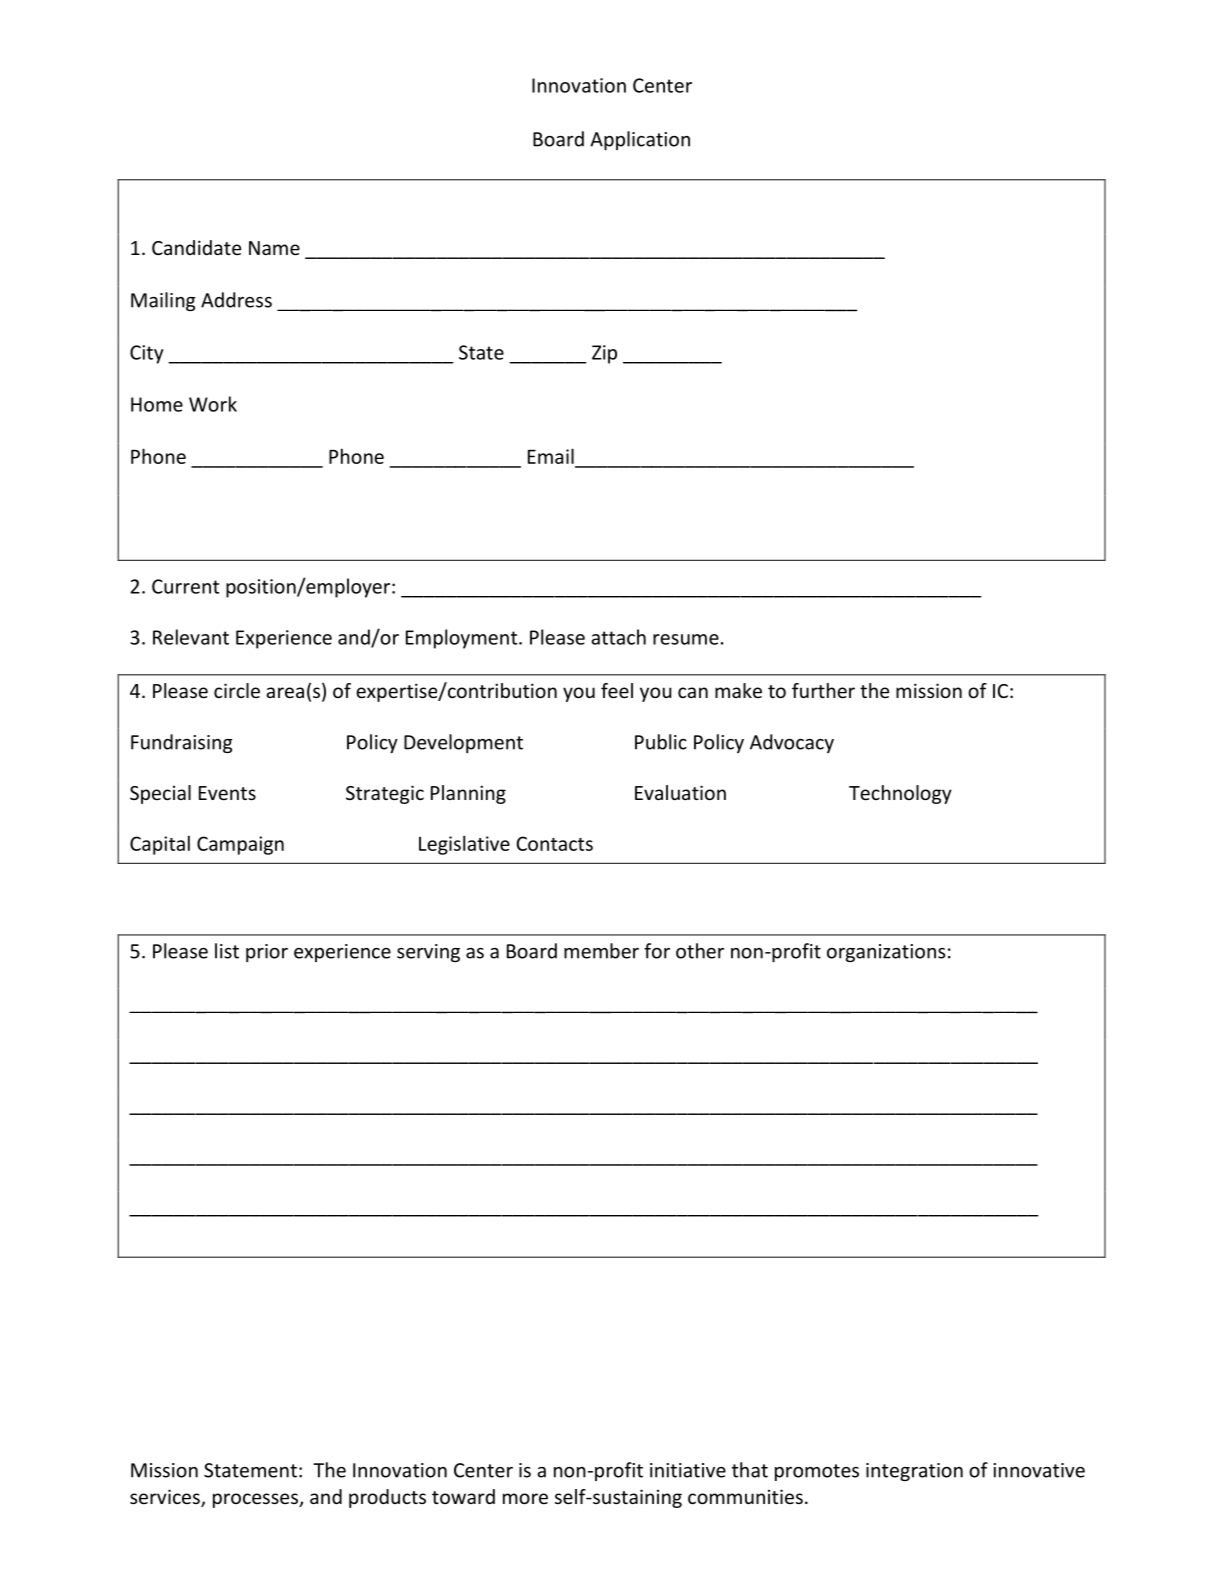 The height and width of the screenshot is (1582, 1223). I want to click on Application, so click(640, 140).
